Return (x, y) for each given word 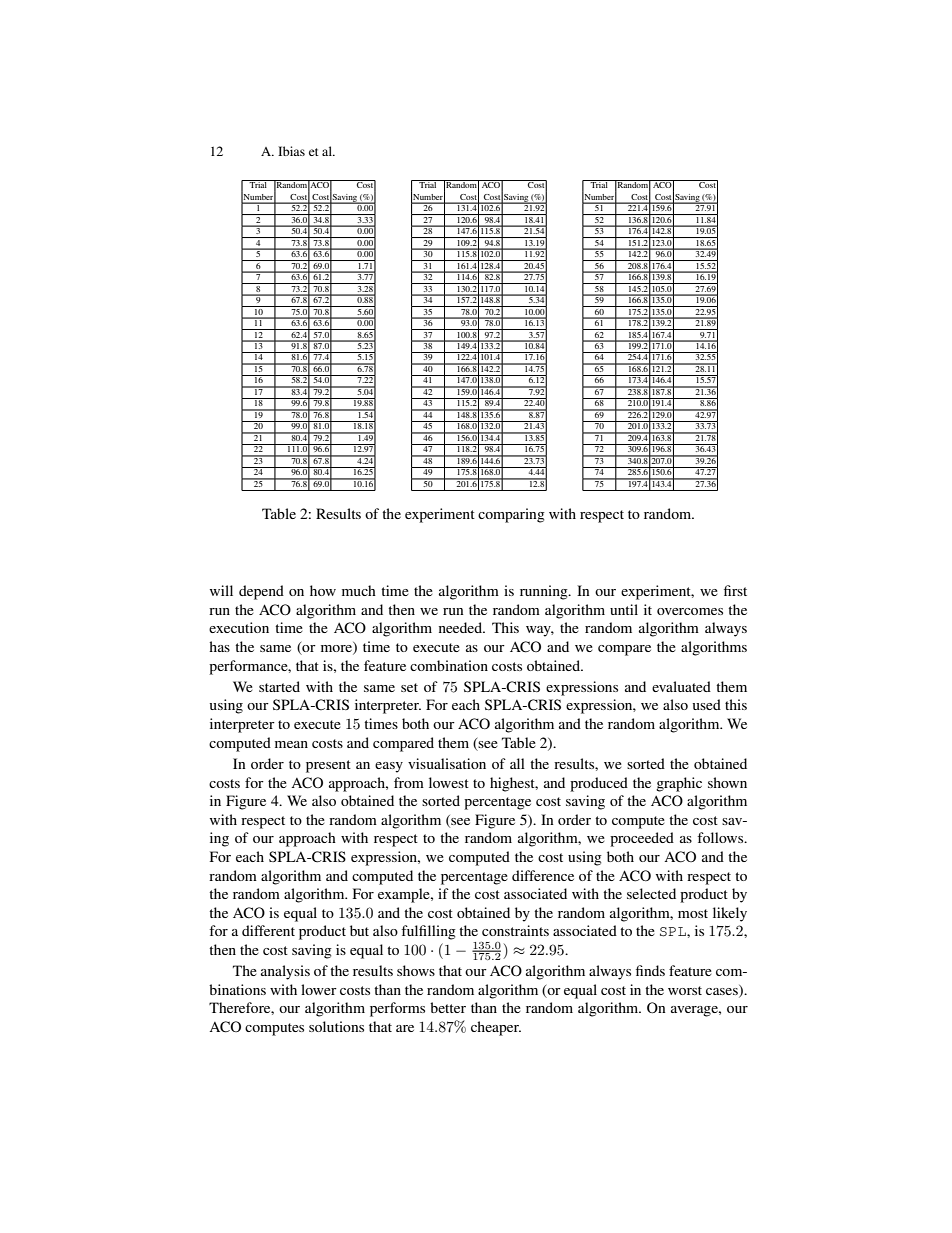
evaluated (681, 686)
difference (543, 875)
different (268, 930)
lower (319, 989)
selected (651, 893)
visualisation (447, 763)
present (328, 766)
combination (449, 665)
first (735, 590)
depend (261, 592)
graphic (679, 784)
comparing (511, 515)
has (219, 646)
